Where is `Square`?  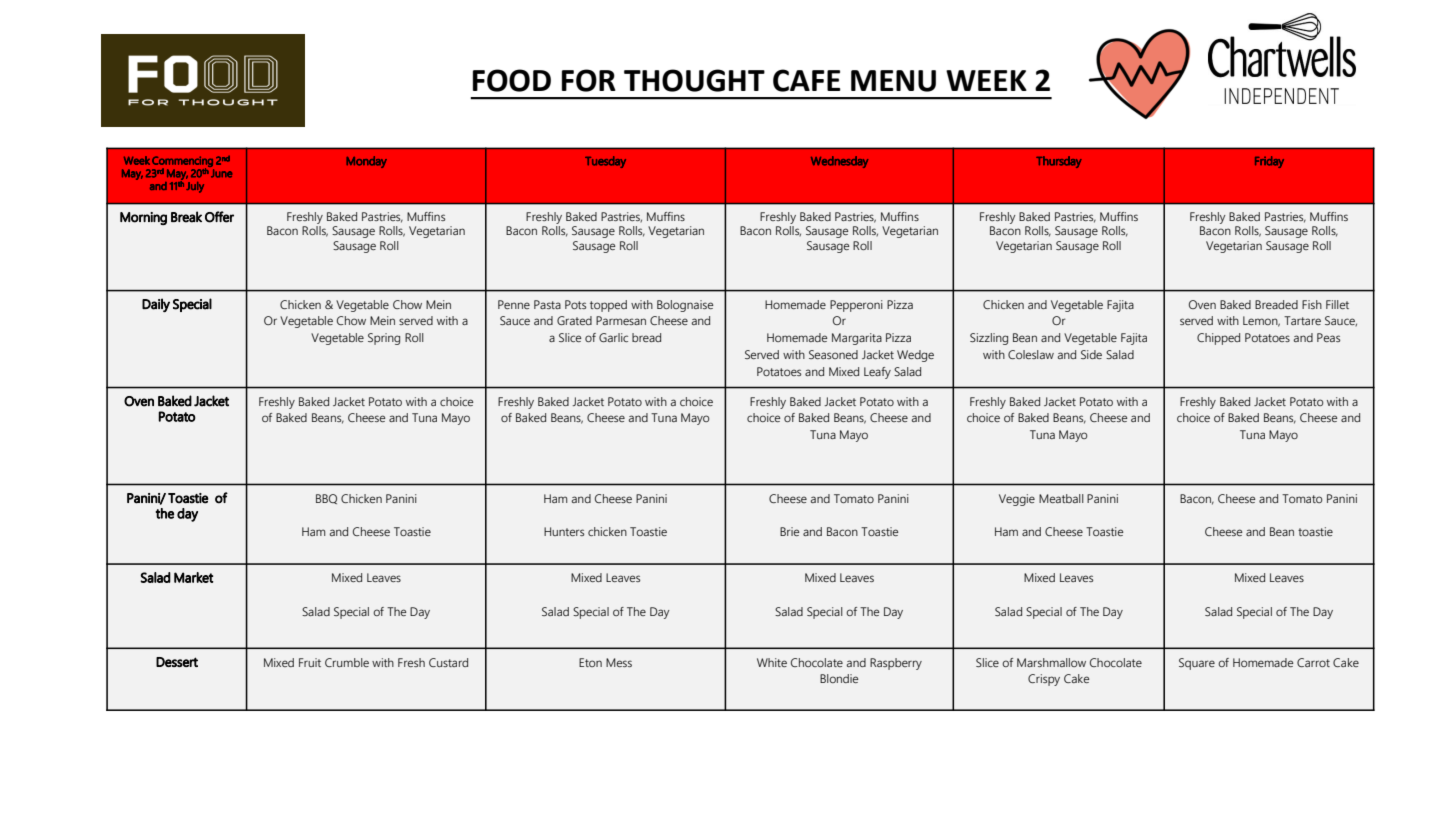
Square is located at coordinates (1197, 664).
